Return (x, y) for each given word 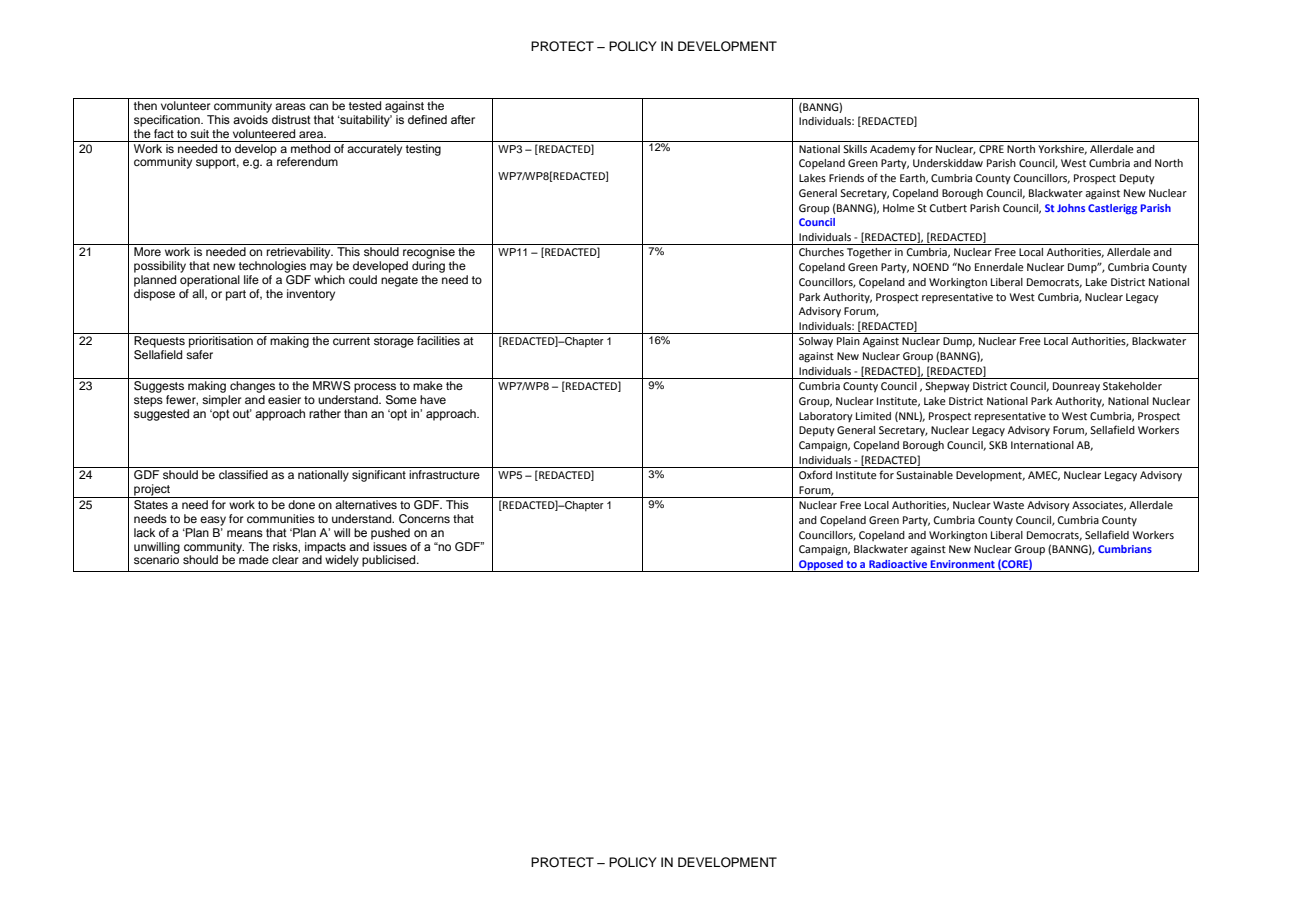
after (463, 119)
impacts (325, 548)
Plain (848, 341)
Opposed (821, 566)
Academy (893, 150)
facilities (438, 340)
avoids (250, 119)
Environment (963, 564)
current (351, 341)
